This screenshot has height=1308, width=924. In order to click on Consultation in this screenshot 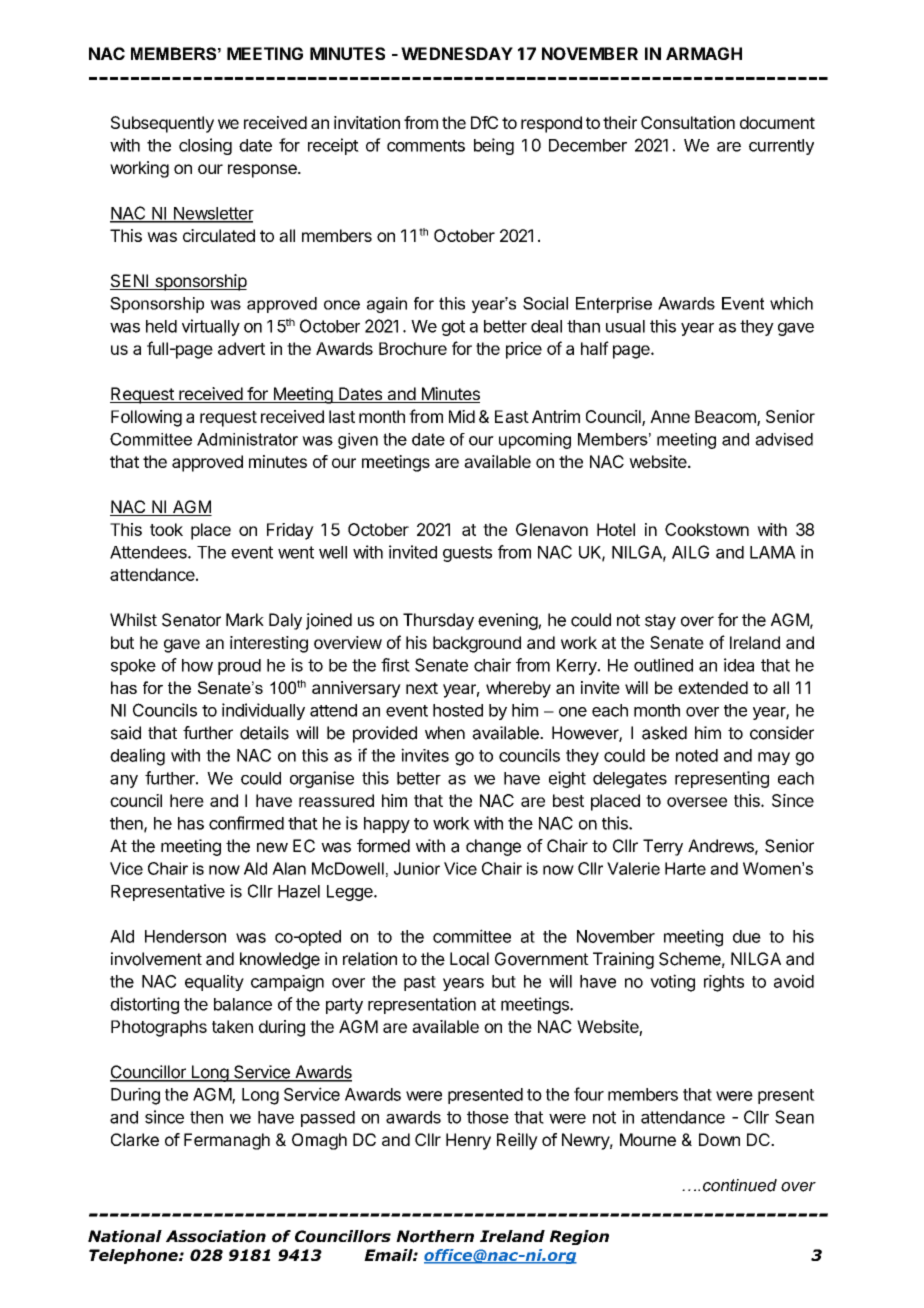, I will do `click(688, 122)`.
